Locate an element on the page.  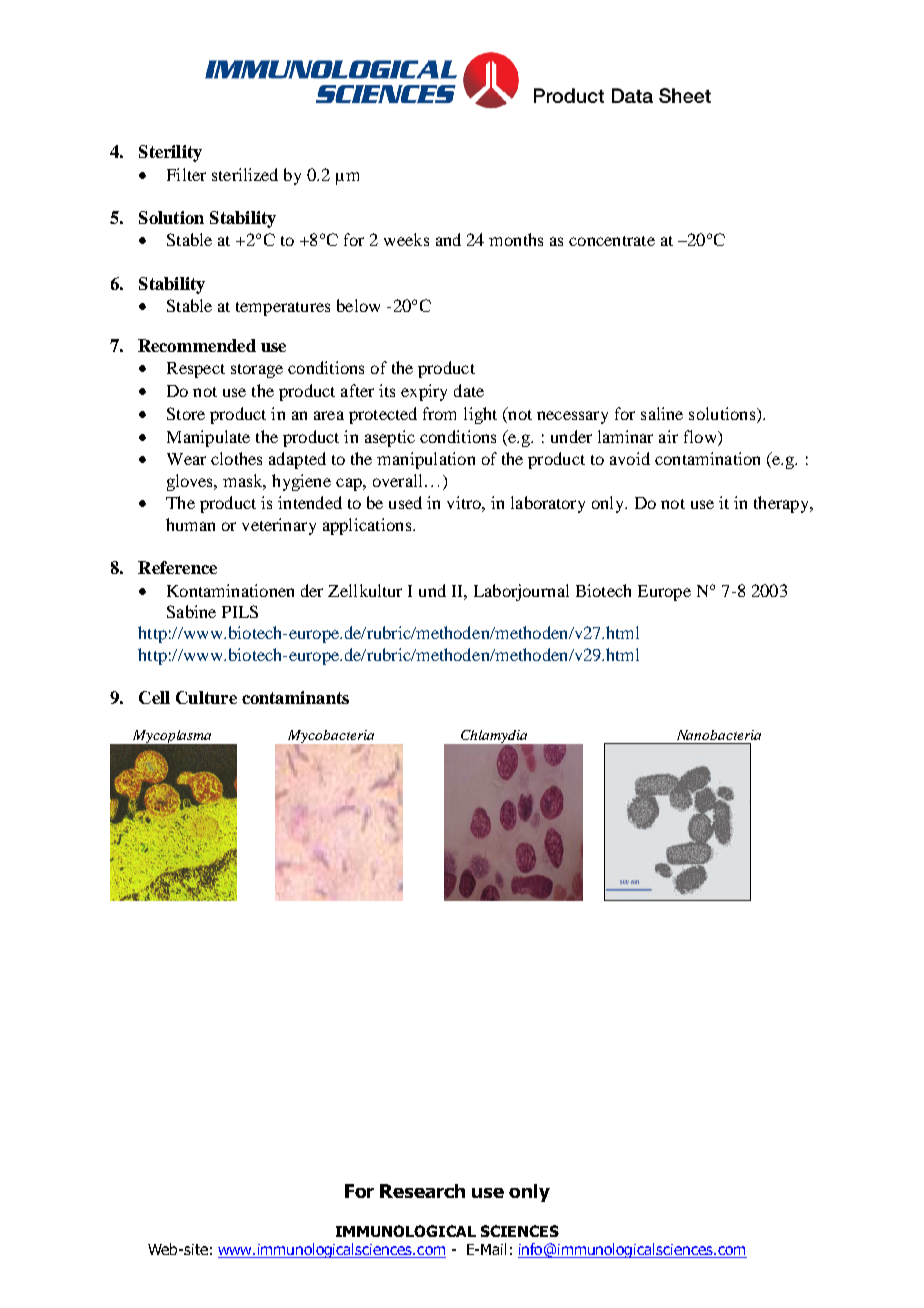
Research is located at coordinates (422, 1191).
